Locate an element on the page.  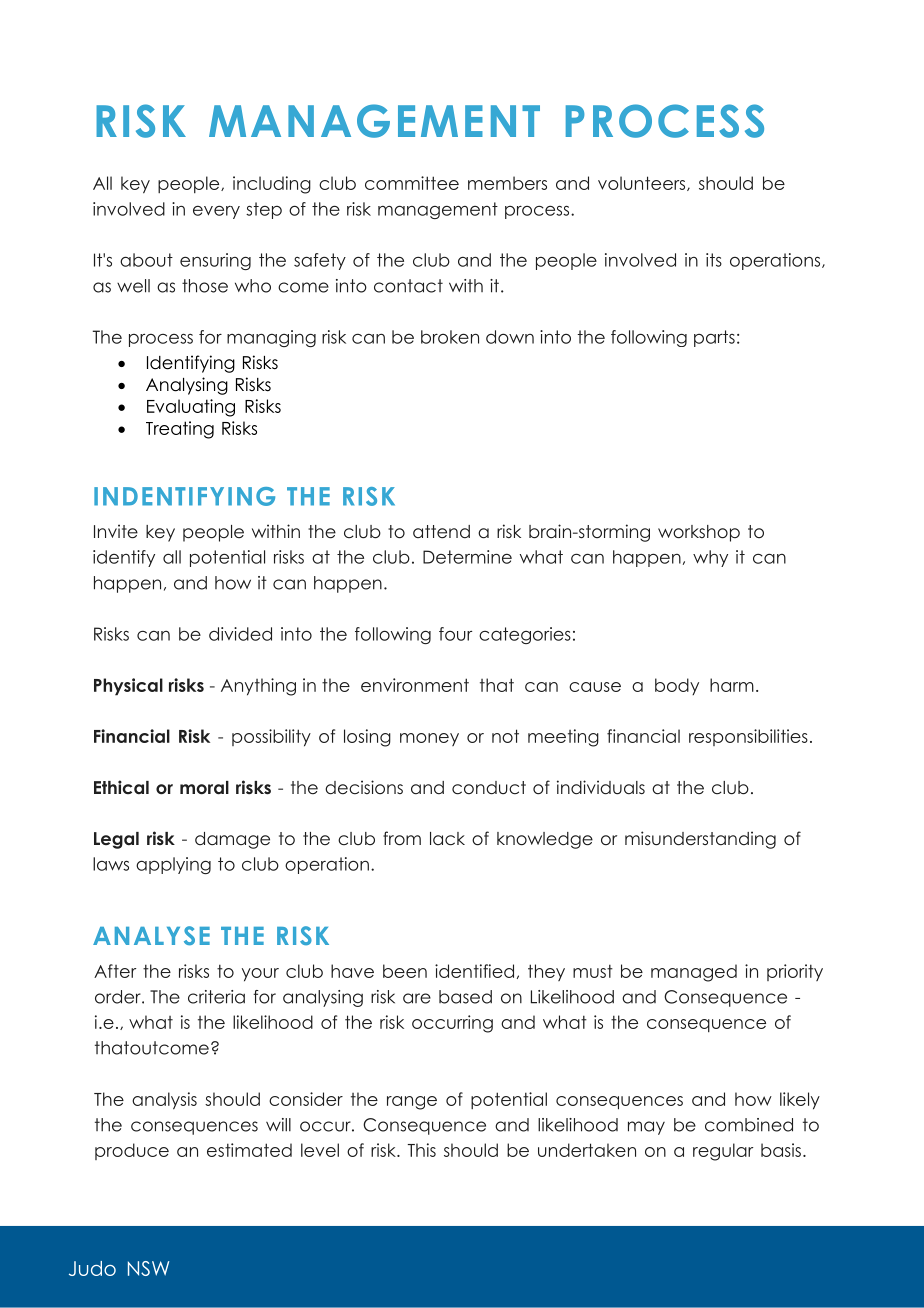
criteria is located at coordinates (216, 997).
